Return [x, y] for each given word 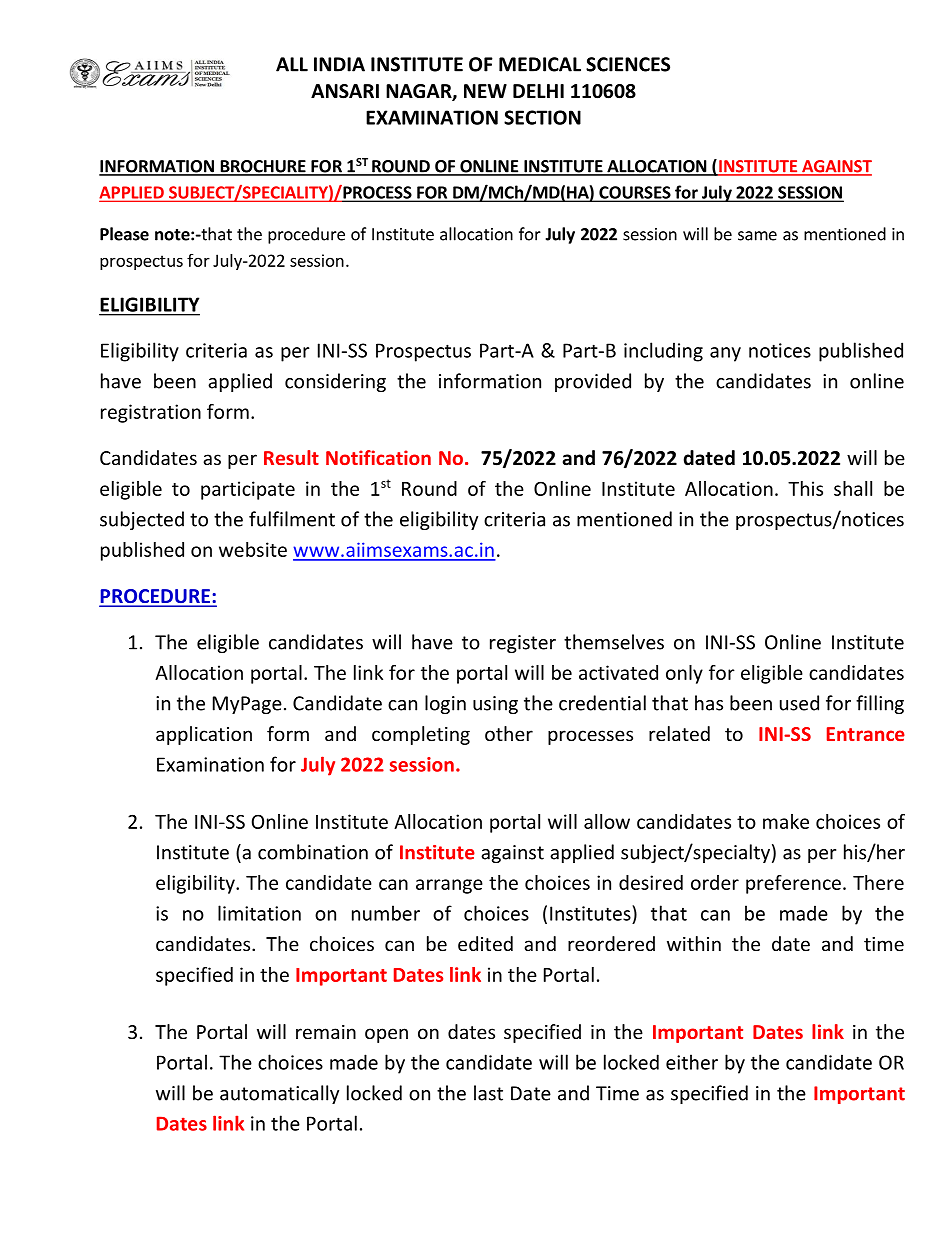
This [805, 488]
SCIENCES [628, 64]
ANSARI [345, 91]
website [253, 549]
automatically [279, 1094]
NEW [485, 91]
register [523, 644]
